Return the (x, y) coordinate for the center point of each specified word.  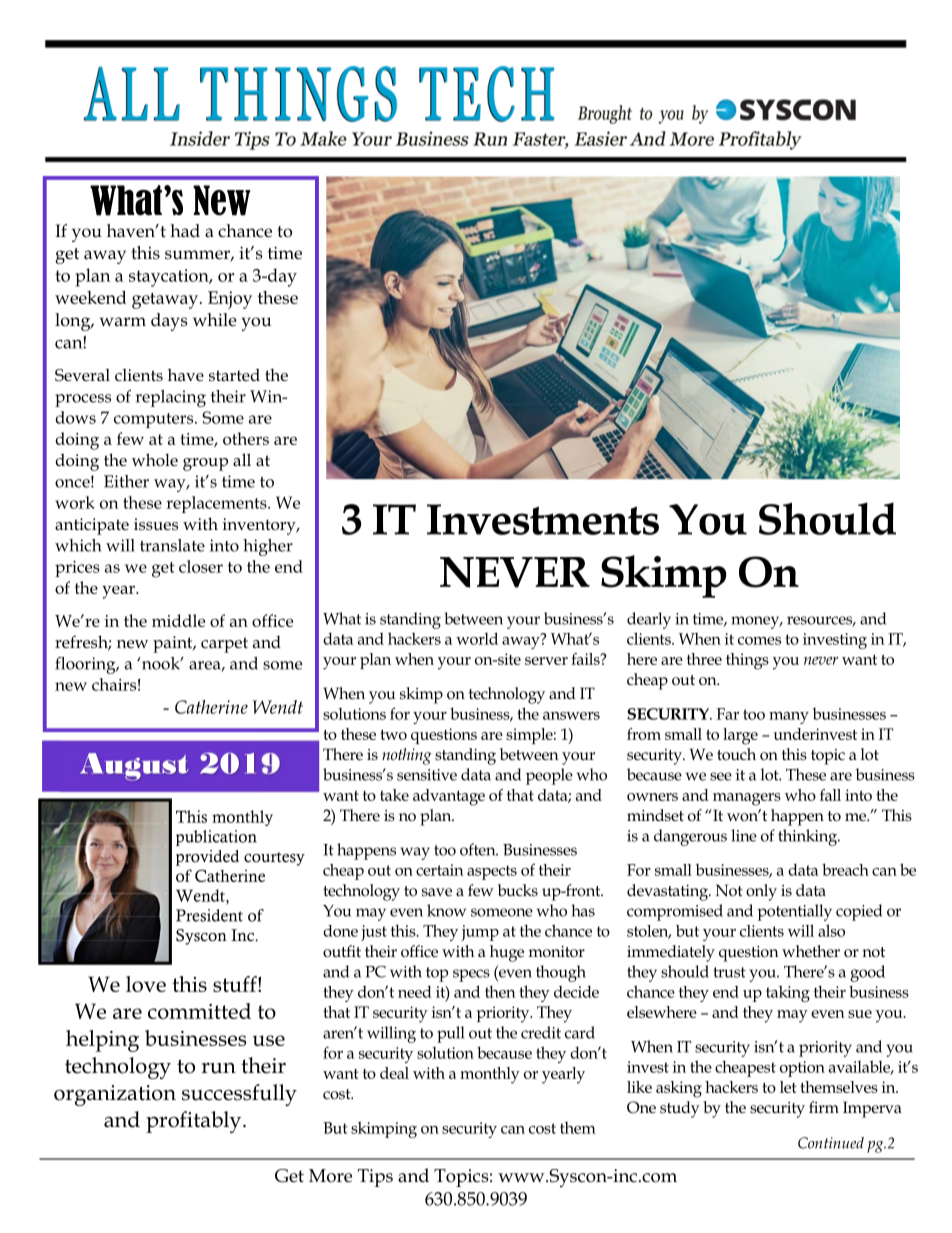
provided (207, 858)
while (215, 320)
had (185, 231)
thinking (809, 837)
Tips (375, 1178)
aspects (492, 872)
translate (172, 545)
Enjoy (230, 300)
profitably (195, 1122)
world (477, 638)
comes (759, 641)
